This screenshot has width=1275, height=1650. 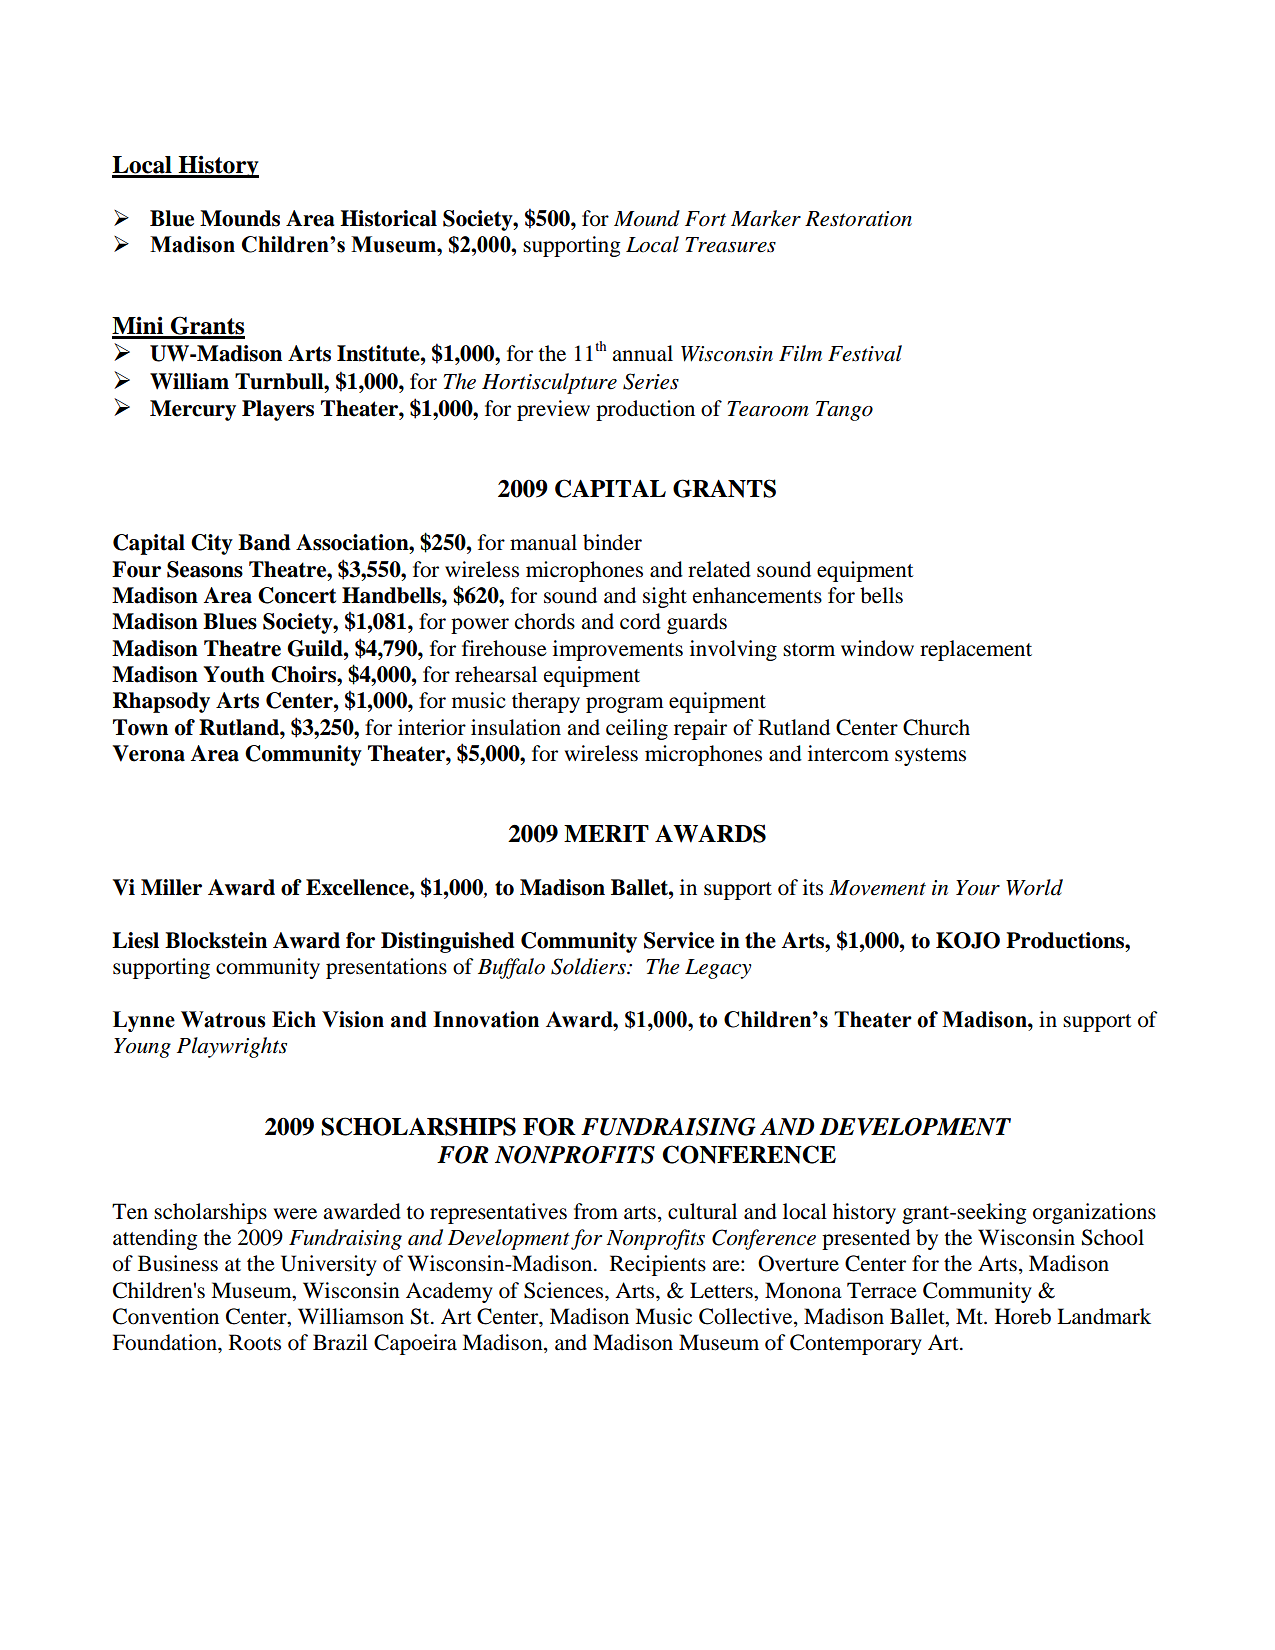 What do you see at coordinates (640, 621) in the screenshot?
I see `cord` at bounding box center [640, 621].
